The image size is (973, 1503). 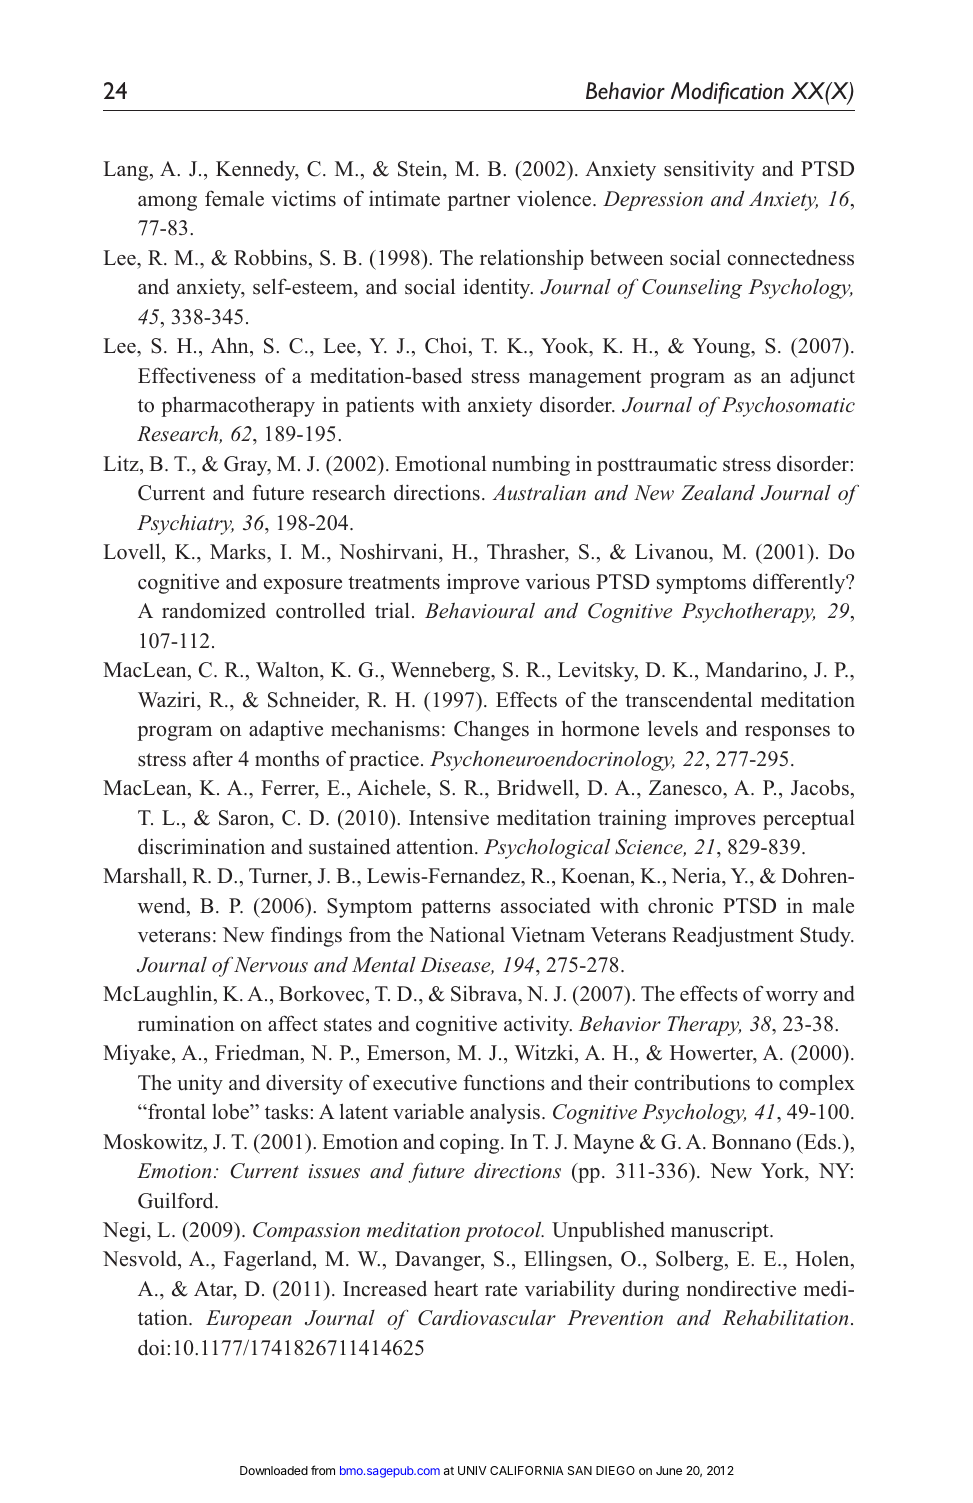 What do you see at coordinates (186, 1023) in the image?
I see `rumination` at bounding box center [186, 1023].
